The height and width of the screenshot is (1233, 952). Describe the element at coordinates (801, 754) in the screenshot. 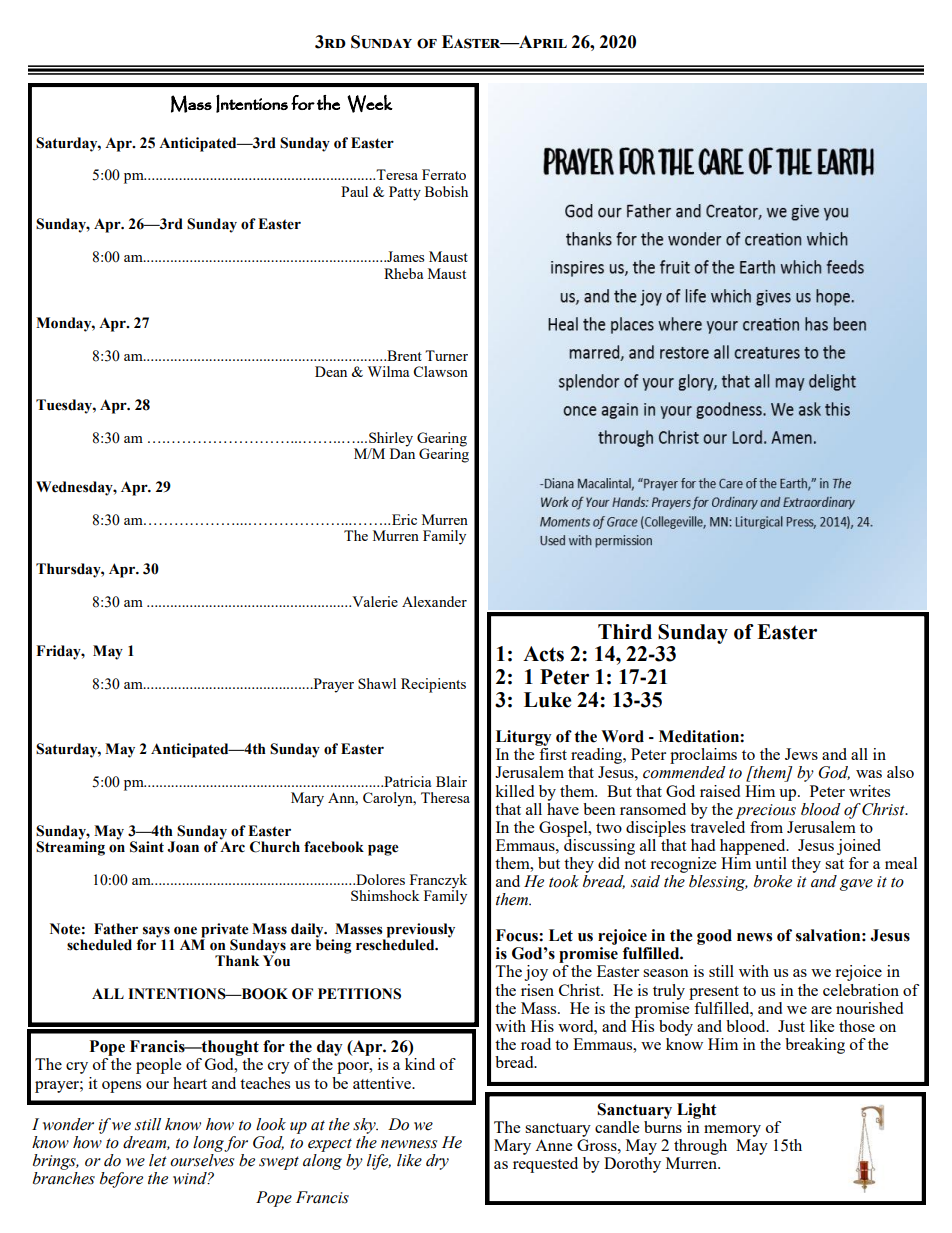

I see `Jews` at that location.
